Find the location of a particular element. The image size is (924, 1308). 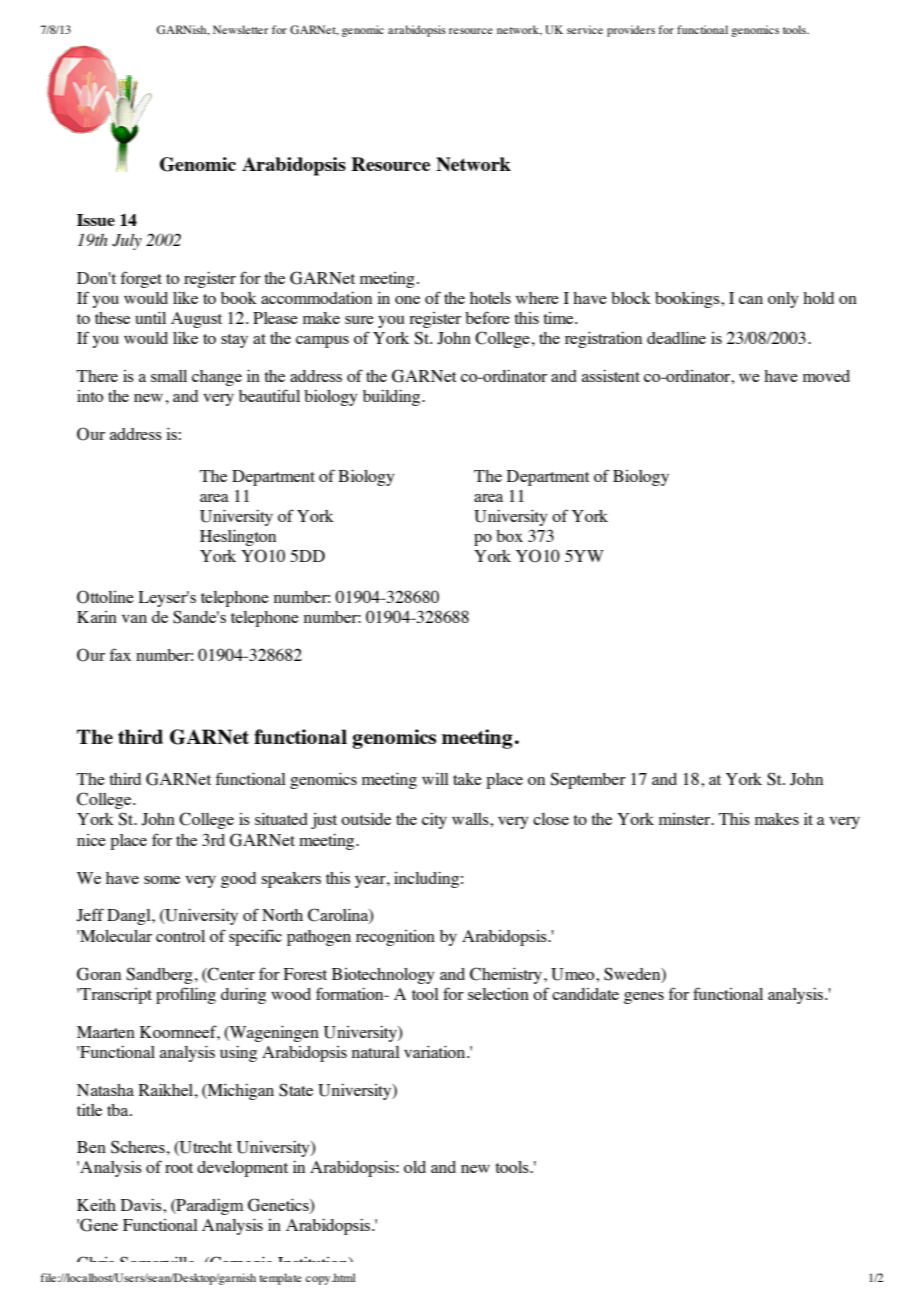

Davis is located at coordinates (142, 1204).
